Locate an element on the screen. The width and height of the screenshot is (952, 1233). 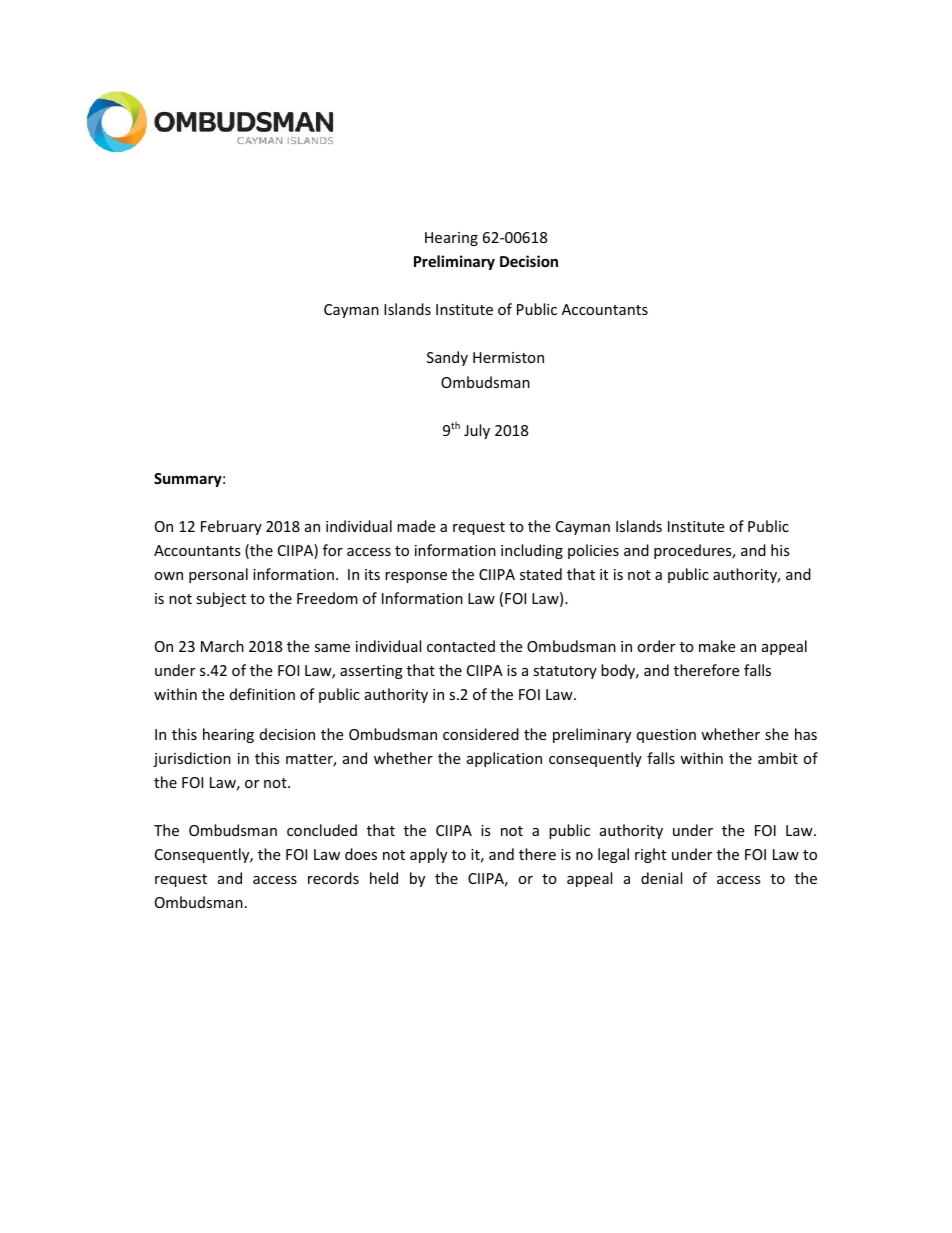
considered is located at coordinates (481, 734).
